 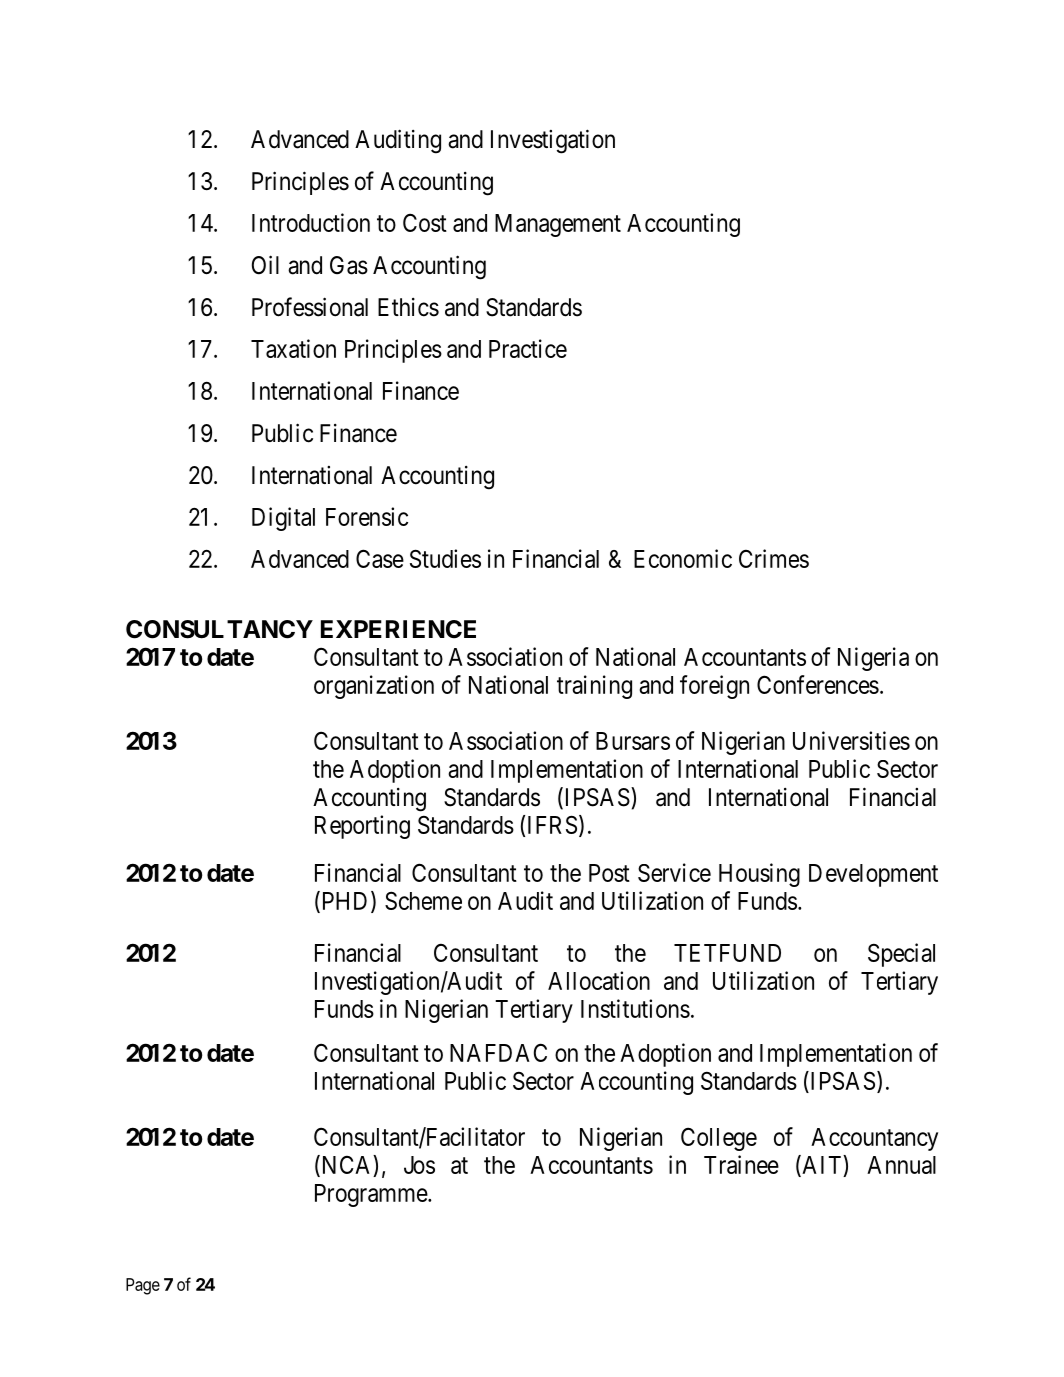 I want to click on Jos, so click(x=419, y=1165).
